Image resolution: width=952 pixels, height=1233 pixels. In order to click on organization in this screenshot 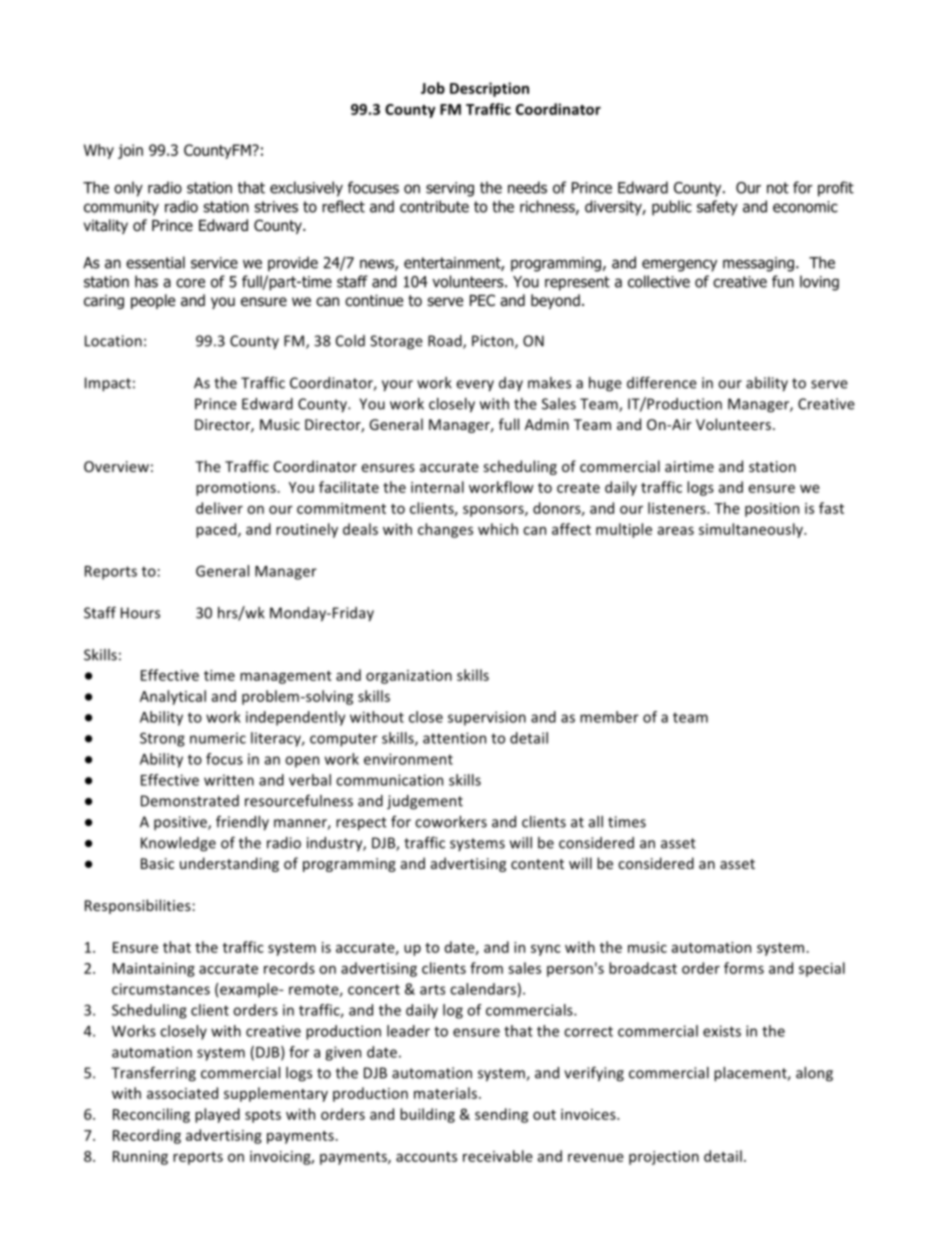, I will do `click(409, 677)`.
